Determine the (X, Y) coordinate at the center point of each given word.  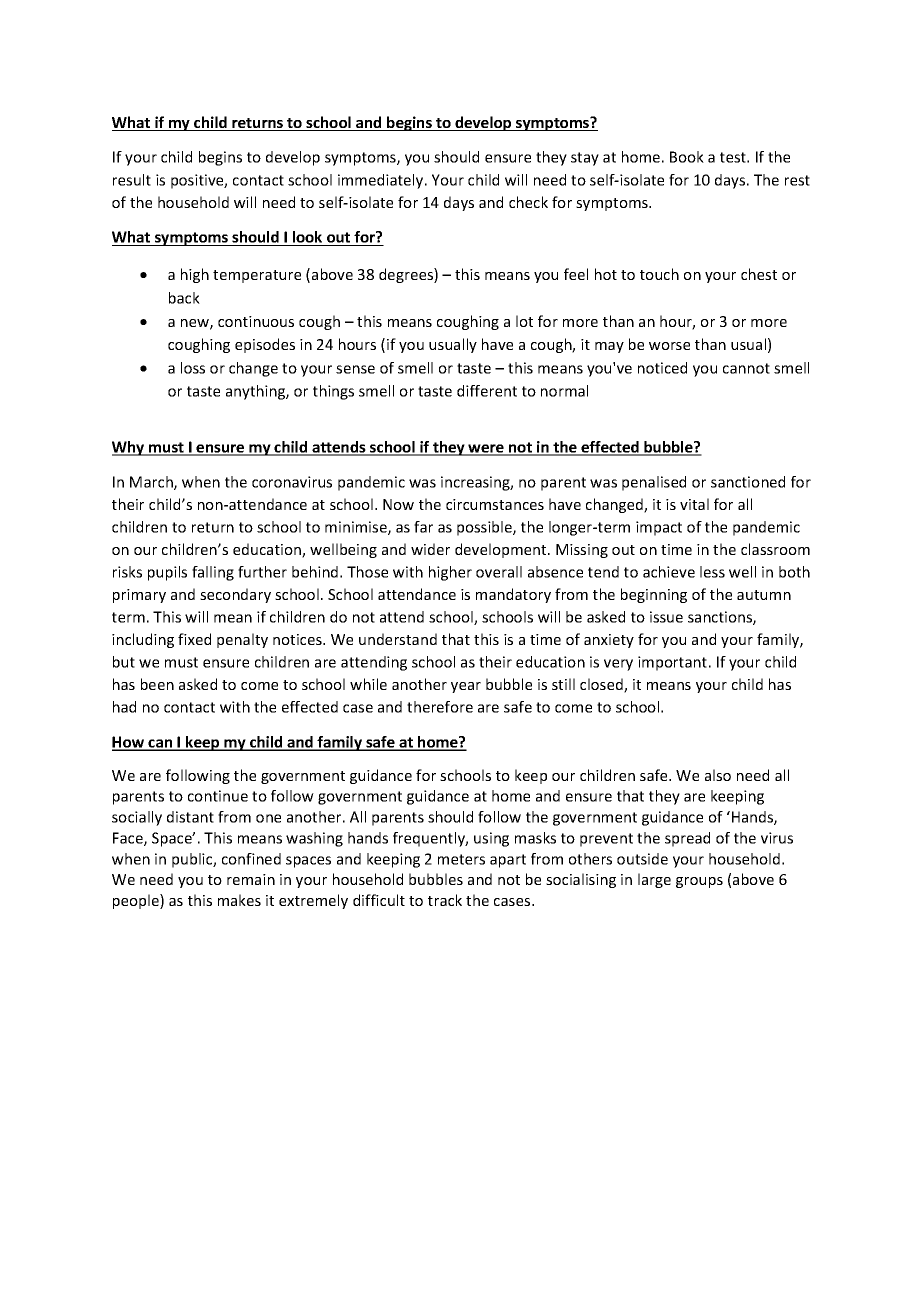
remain (251, 879)
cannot (746, 368)
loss (193, 368)
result (132, 180)
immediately (382, 181)
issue (666, 617)
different (487, 391)
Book (687, 157)
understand (398, 639)
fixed (194, 639)
